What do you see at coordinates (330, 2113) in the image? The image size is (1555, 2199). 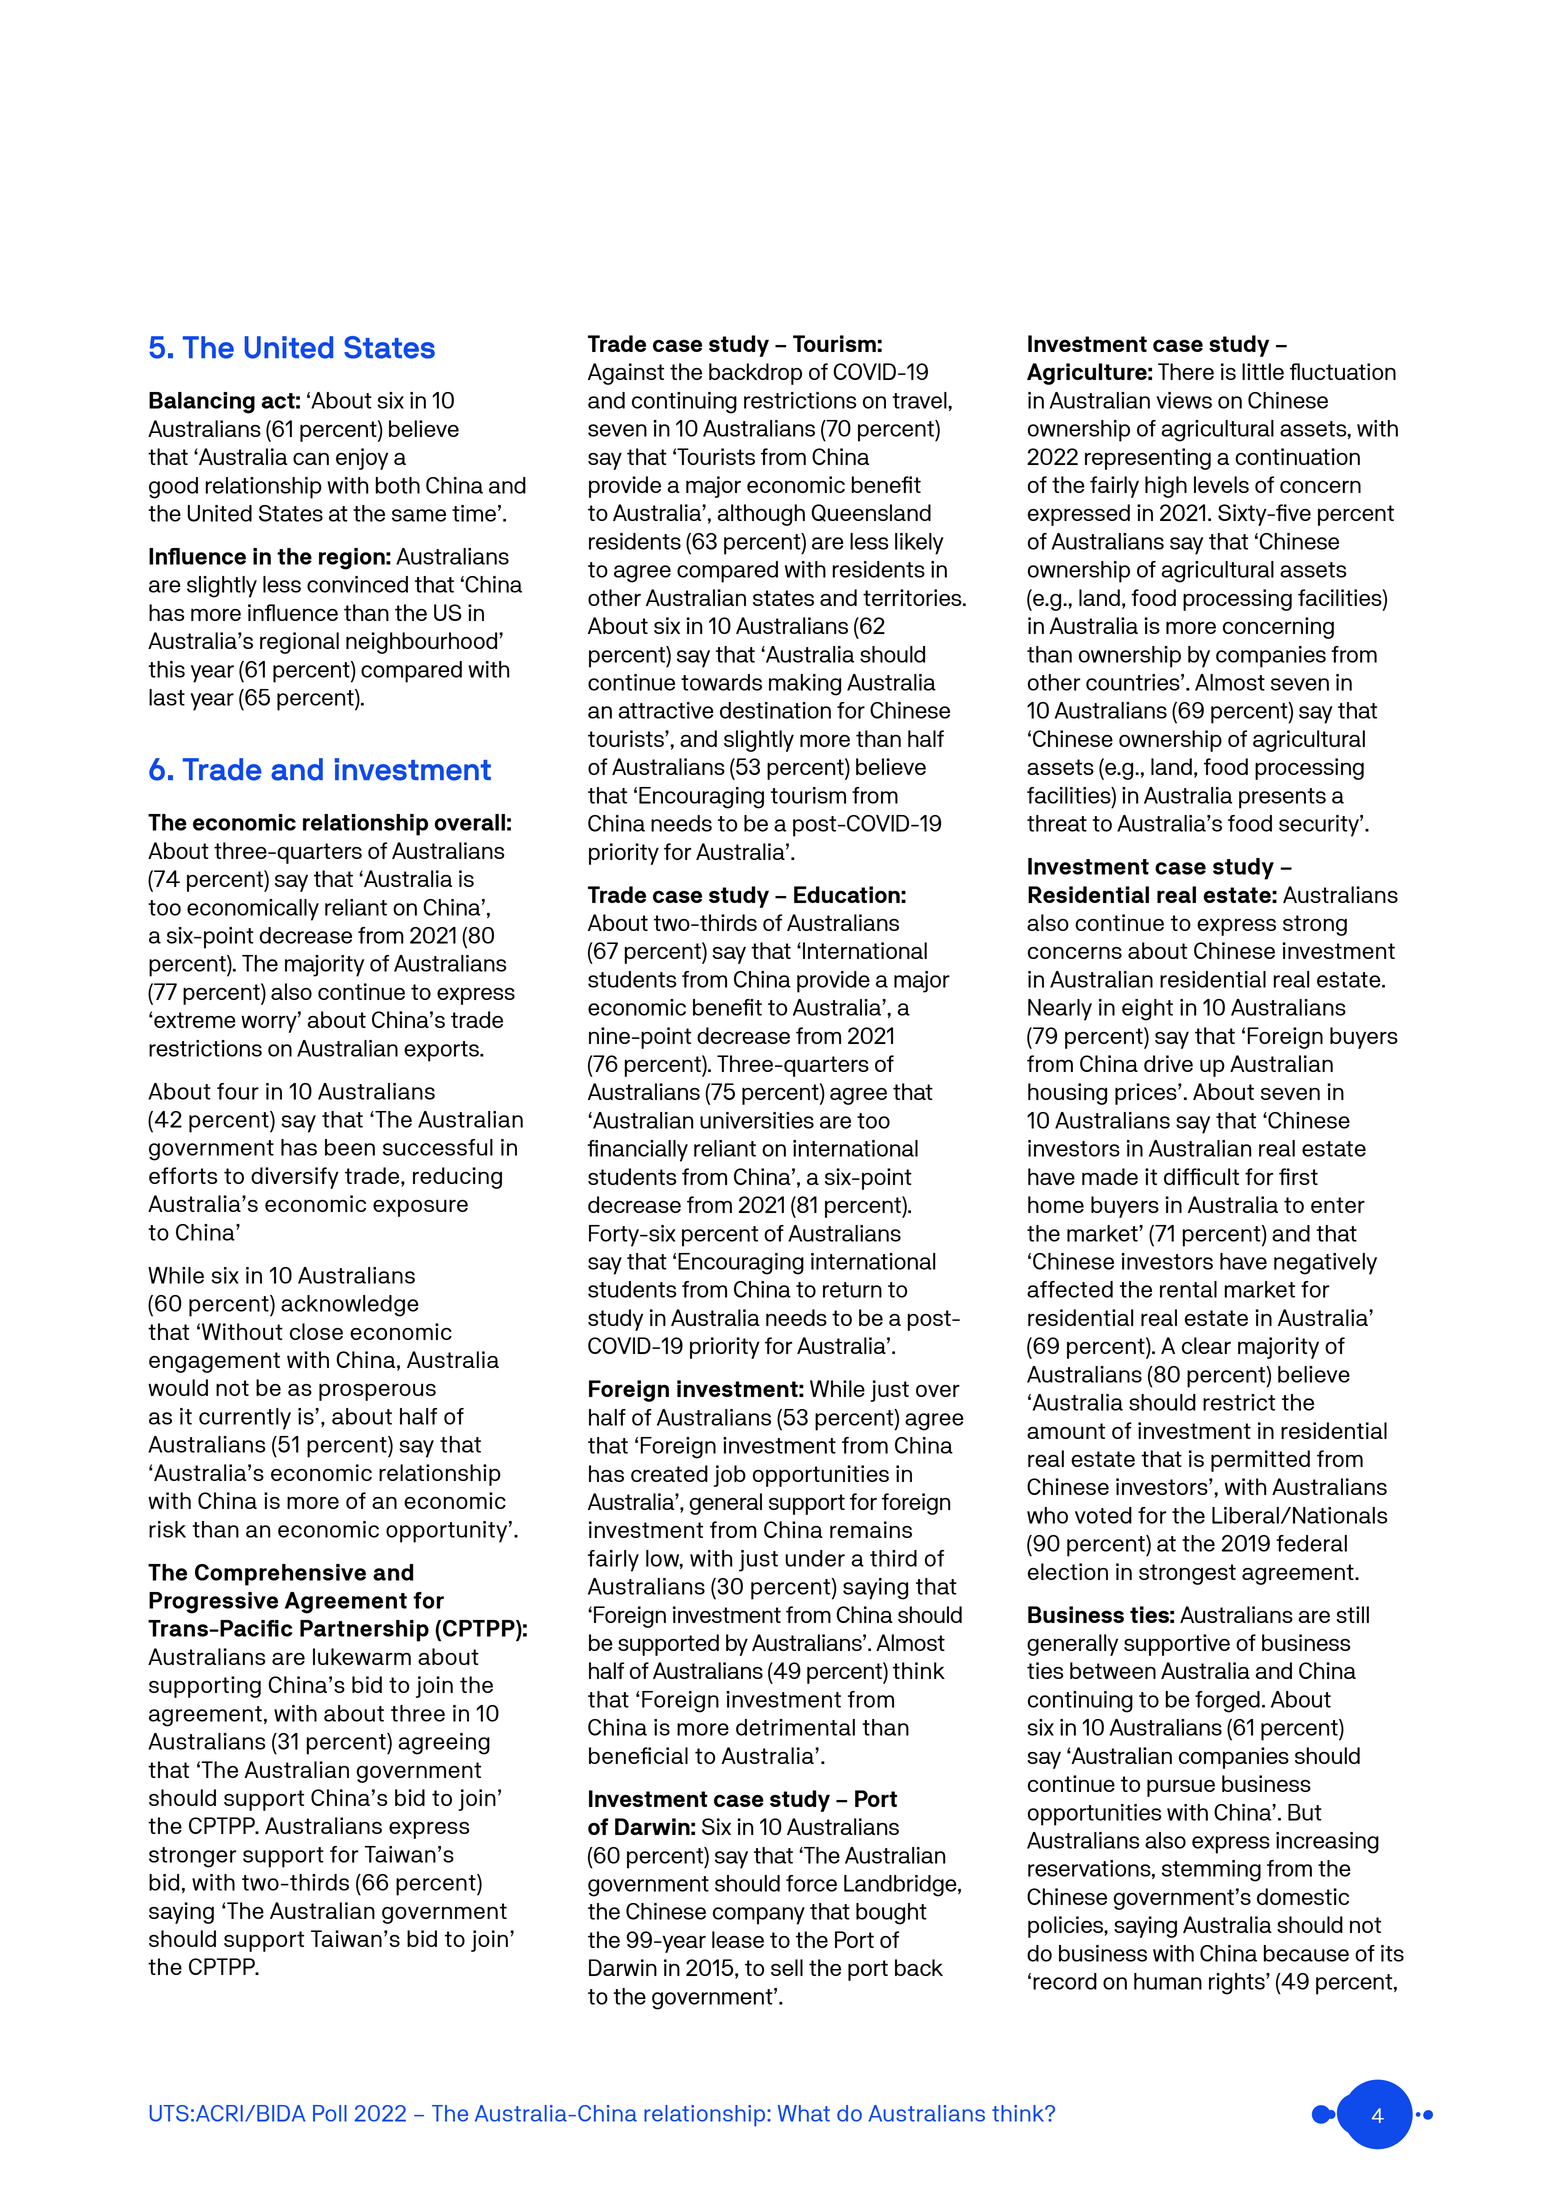 I see `Poll` at bounding box center [330, 2113].
